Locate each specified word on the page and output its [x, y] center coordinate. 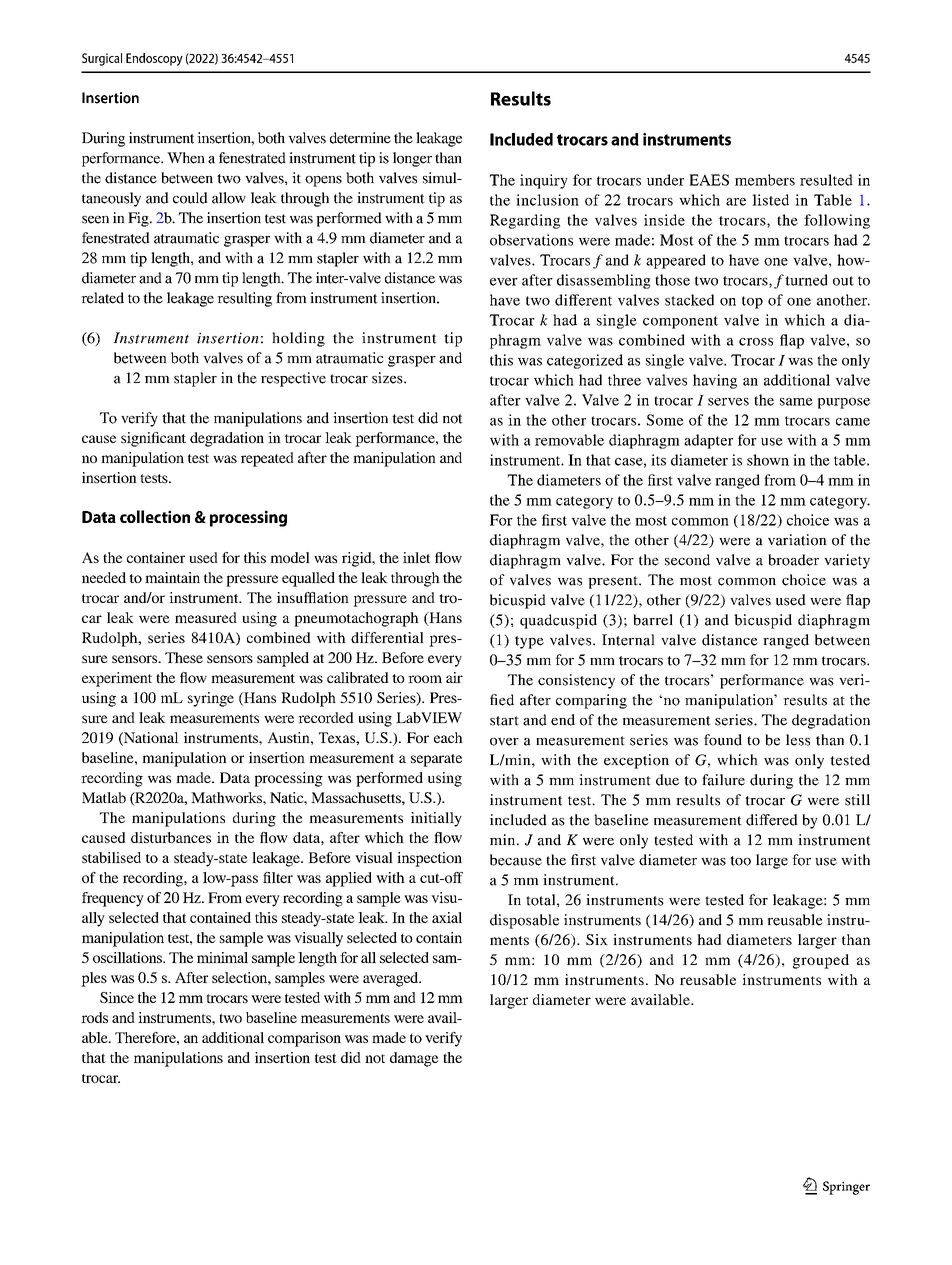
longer [412, 159]
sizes [388, 378]
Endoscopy [154, 59]
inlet [417, 557]
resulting [244, 299]
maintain [172, 577]
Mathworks [227, 797]
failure [723, 780]
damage [414, 1059]
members [765, 180]
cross [756, 342]
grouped [821, 961]
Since [117, 997]
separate [436, 760]
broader [793, 560]
